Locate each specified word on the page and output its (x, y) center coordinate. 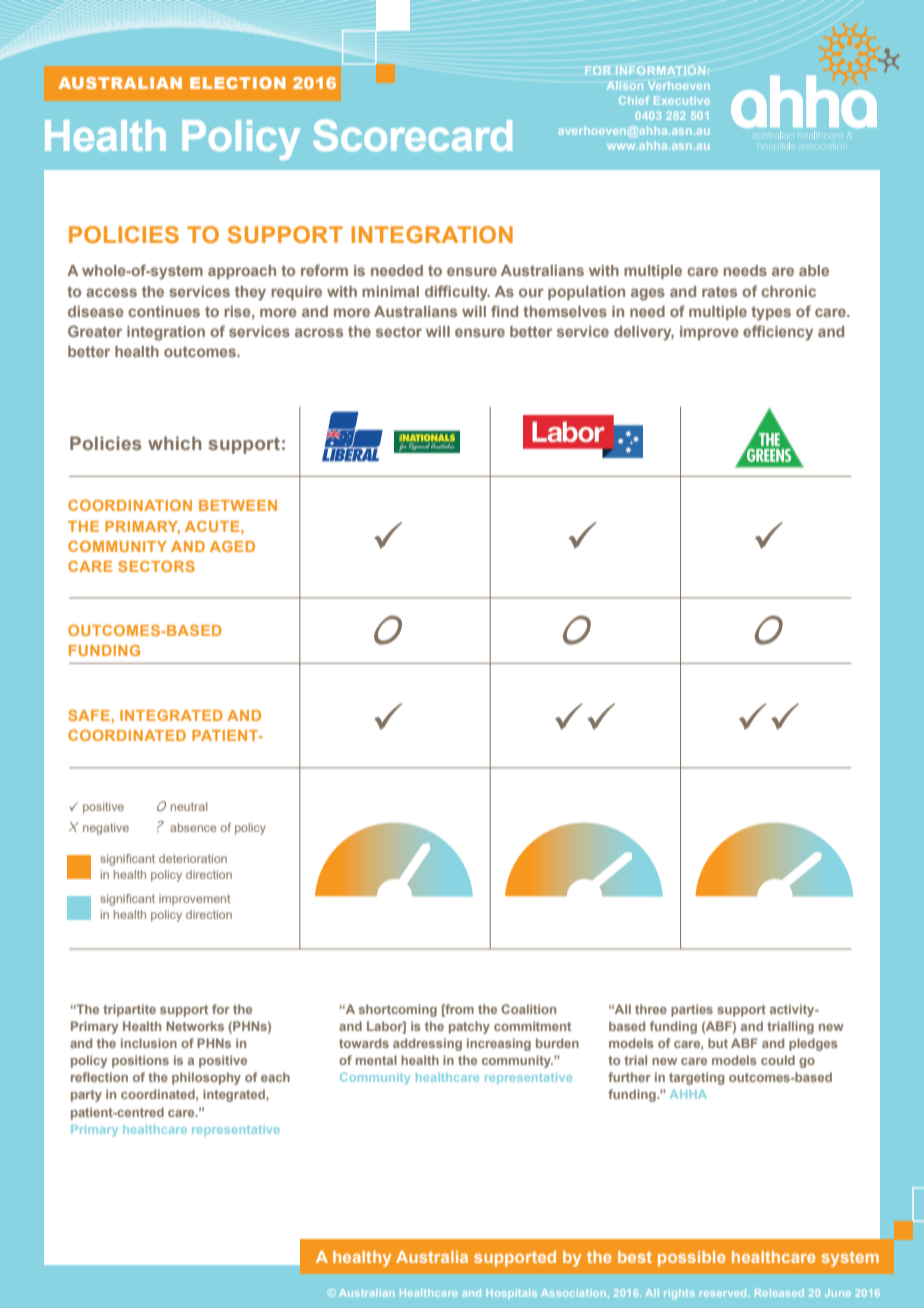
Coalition (528, 1009)
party (86, 1096)
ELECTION (238, 83)
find (504, 311)
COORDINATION (130, 505)
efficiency (778, 333)
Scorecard (412, 135)
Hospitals (512, 1294)
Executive (682, 100)
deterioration (193, 858)
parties (692, 1010)
